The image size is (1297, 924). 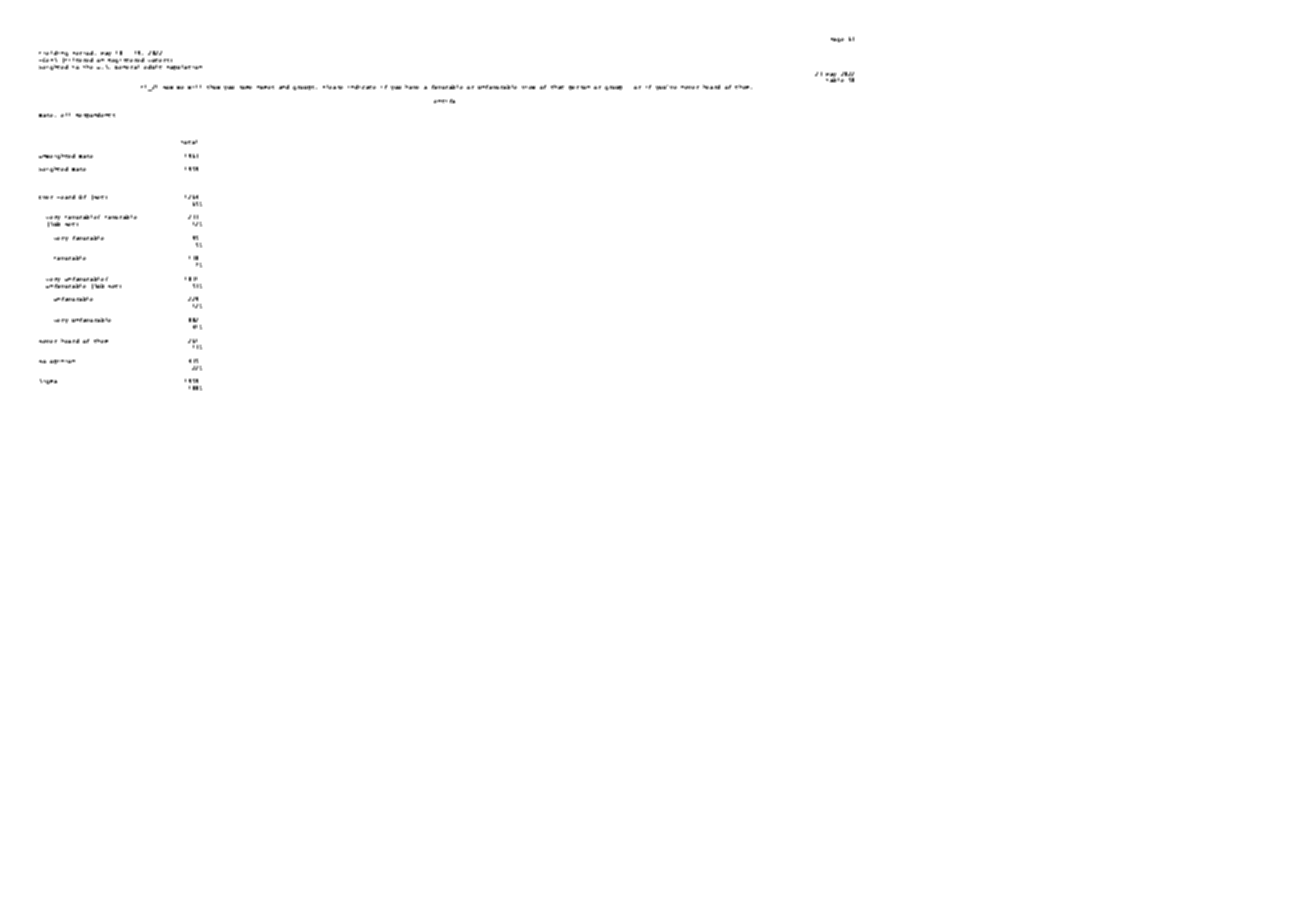 What do you see at coordinates (62, 362) in the document?
I see `opinion` at bounding box center [62, 362].
